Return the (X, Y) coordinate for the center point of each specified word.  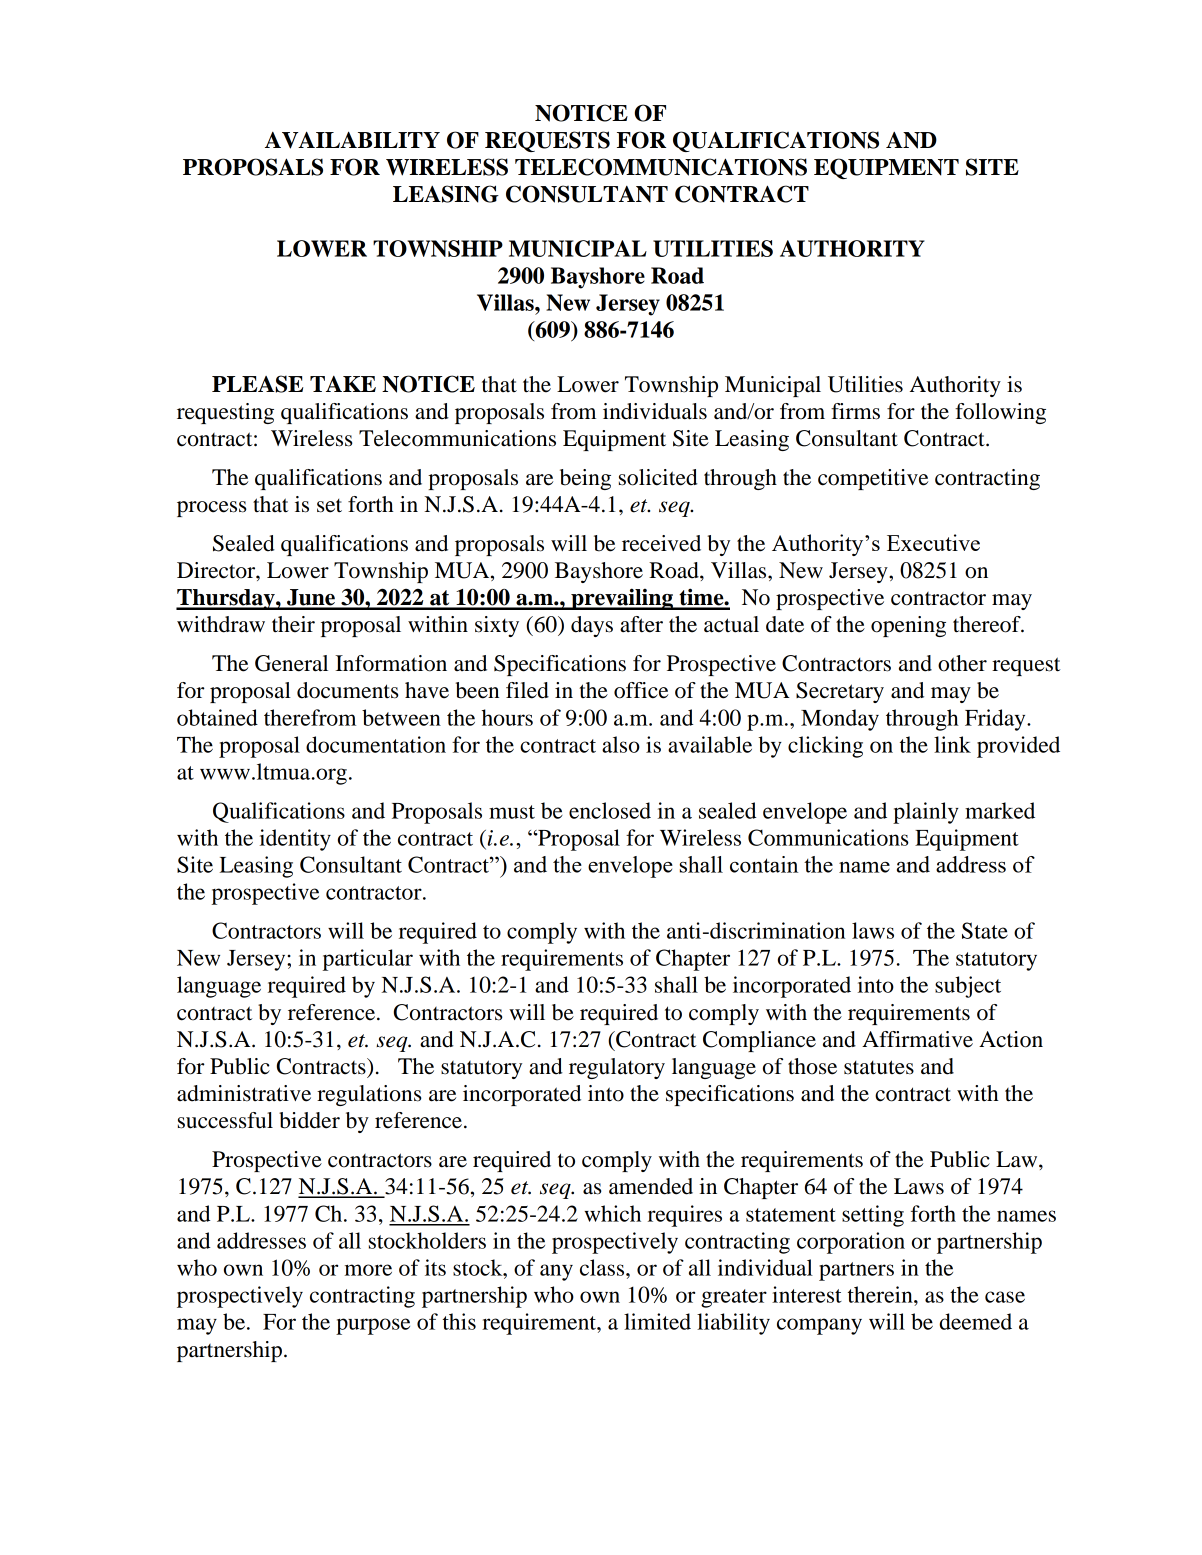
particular (368, 960)
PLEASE (258, 384)
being (585, 479)
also (621, 744)
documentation (376, 744)
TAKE (343, 384)
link (952, 744)
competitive (873, 479)
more (368, 1270)
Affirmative (917, 1039)
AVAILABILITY (352, 140)
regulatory (617, 1068)
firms (855, 411)
